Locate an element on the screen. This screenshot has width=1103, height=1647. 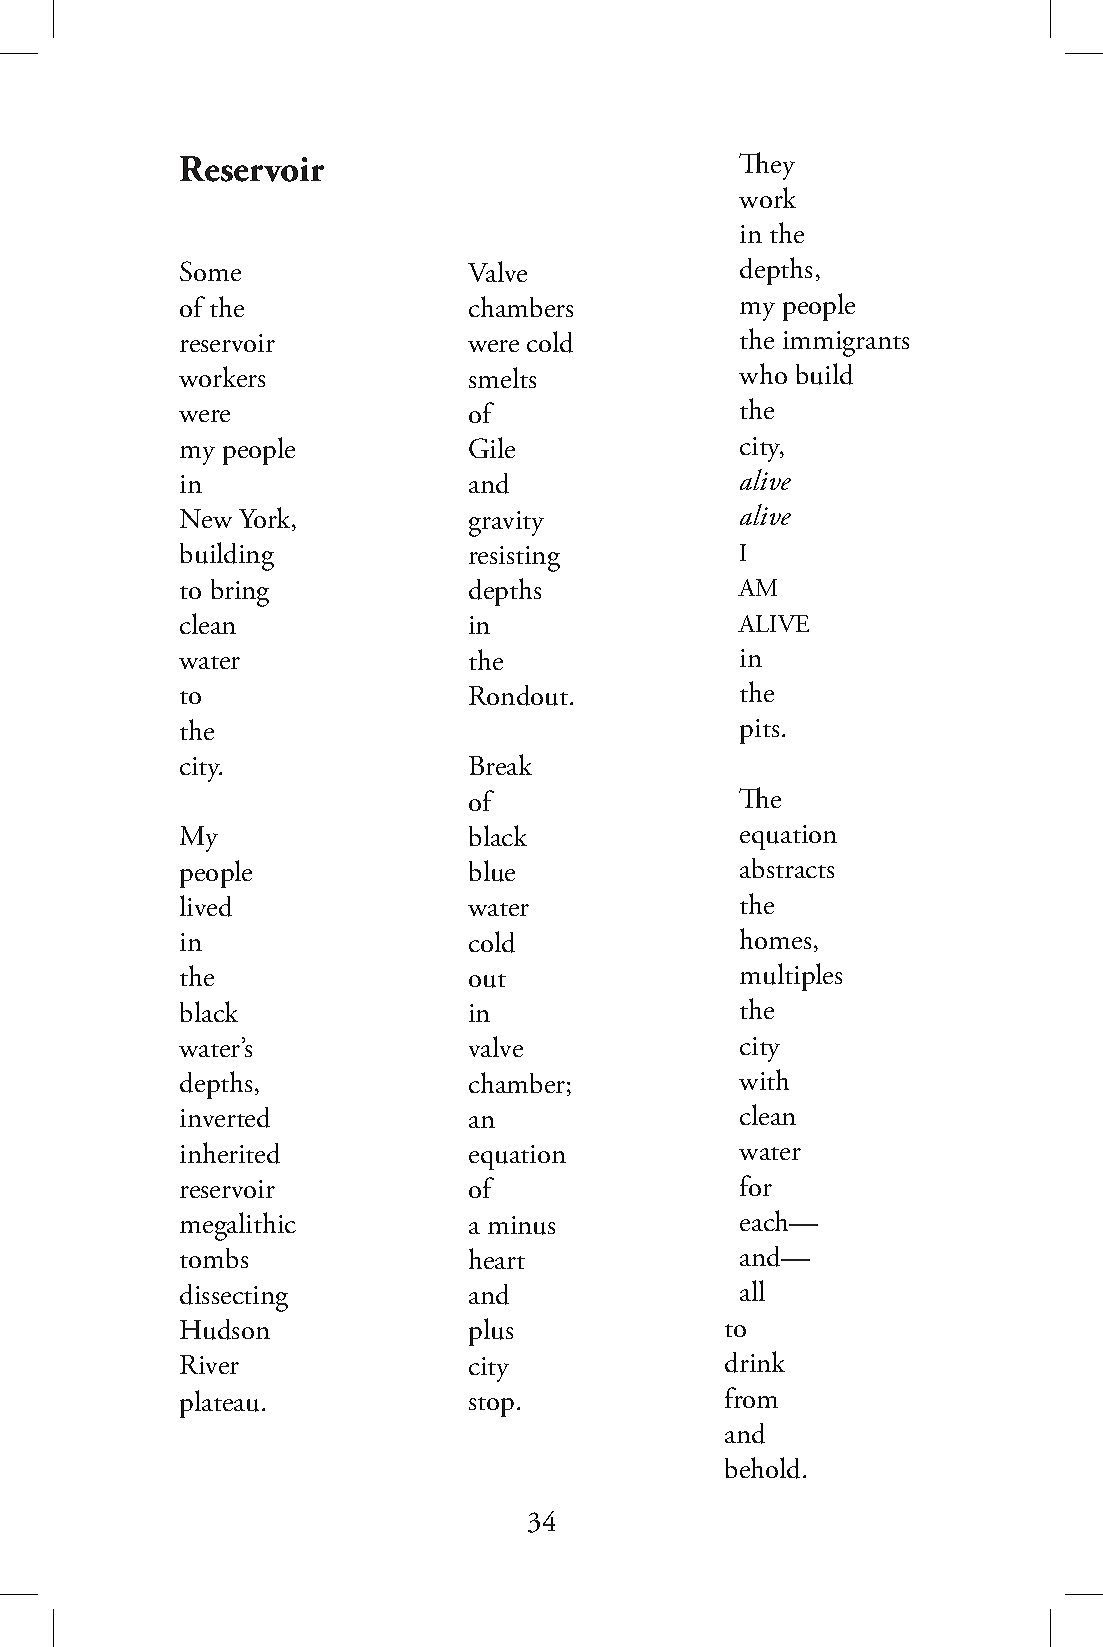
lived is located at coordinates (206, 906).
